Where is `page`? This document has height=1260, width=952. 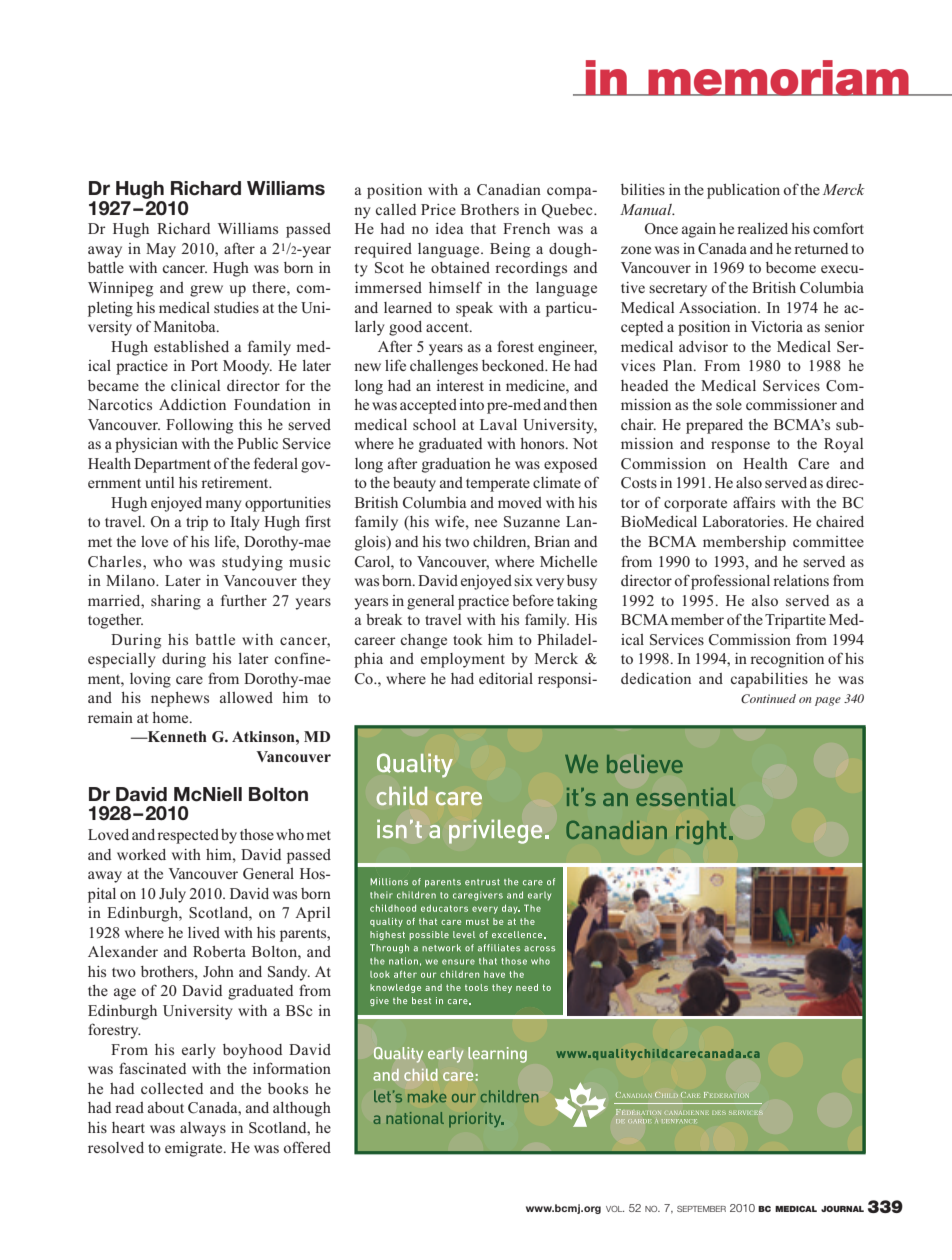 page is located at coordinates (828, 701).
